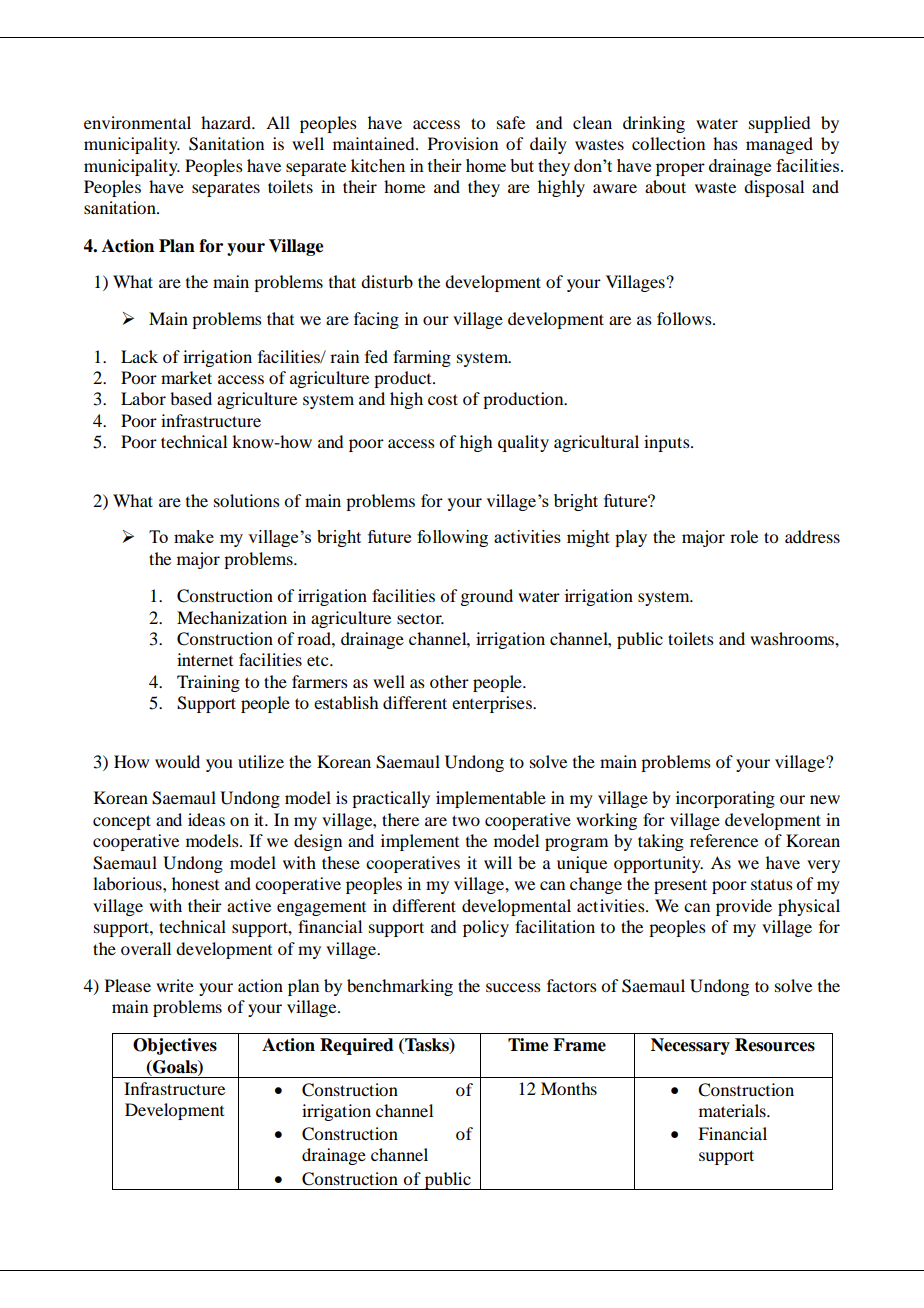 The width and height of the image is (924, 1308). What do you see at coordinates (247, 500) in the image?
I see `solutions` at bounding box center [247, 500].
